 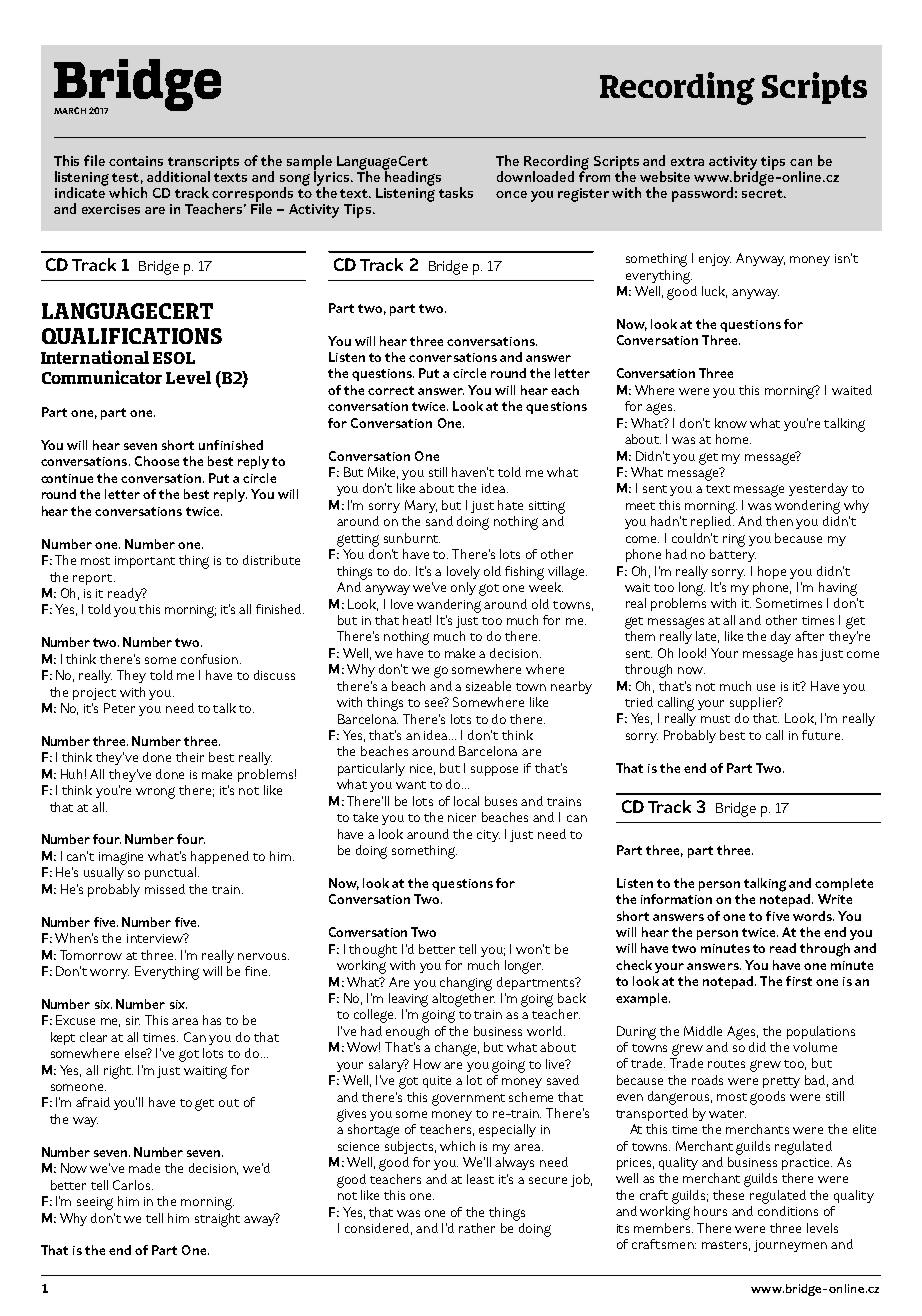 I want to click on contains, so click(x=136, y=161).
